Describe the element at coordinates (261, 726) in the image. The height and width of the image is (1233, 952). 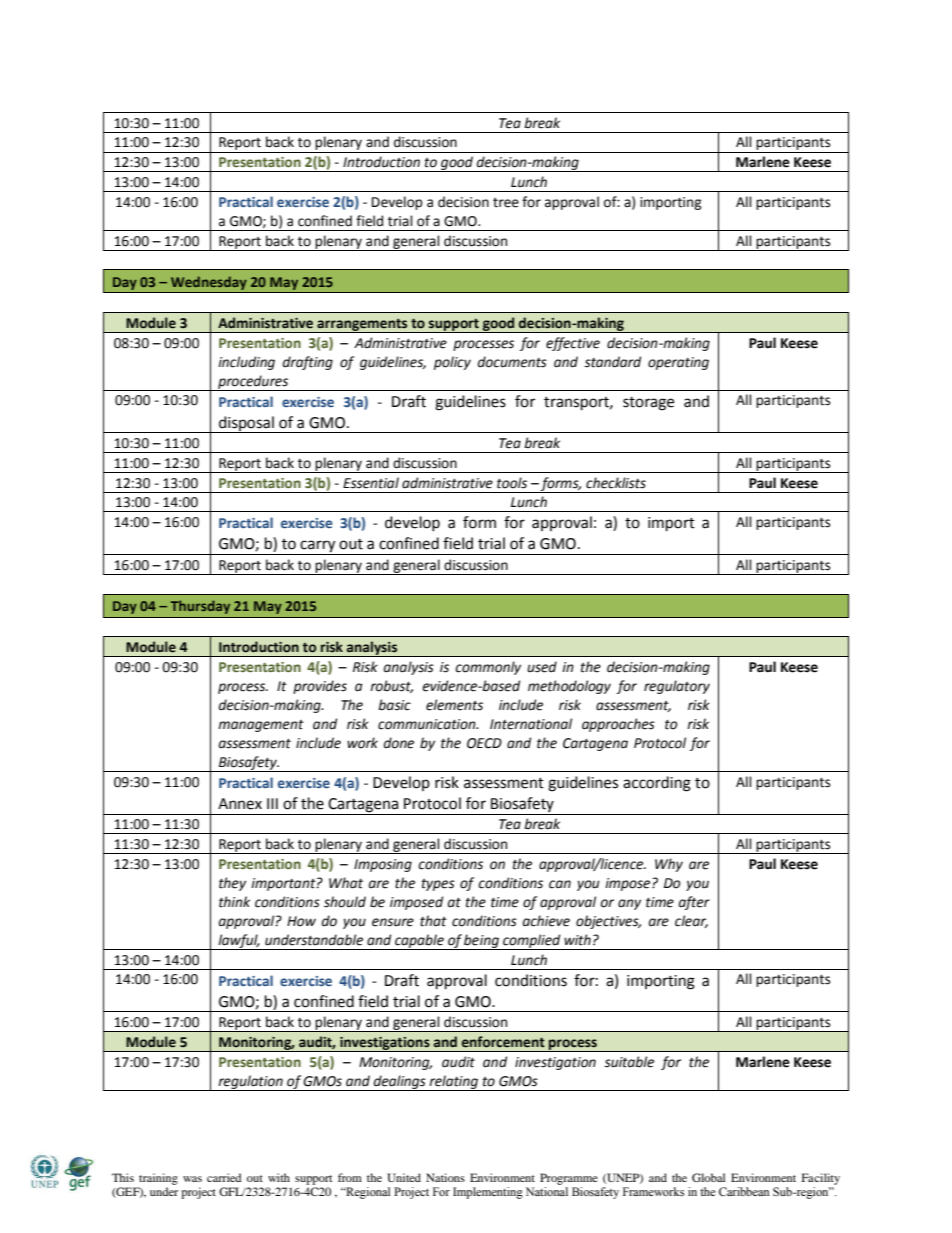
I see `management` at that location.
